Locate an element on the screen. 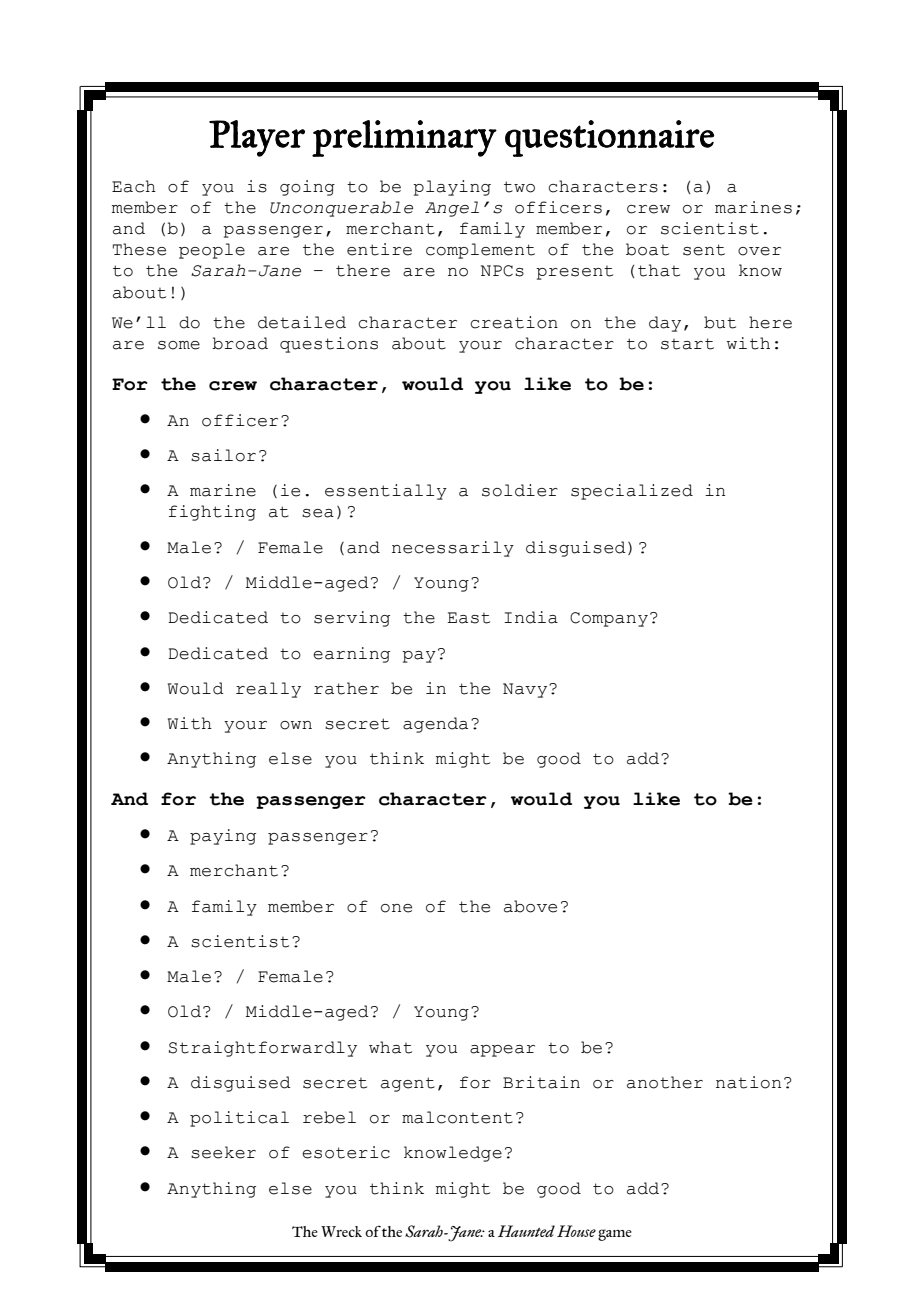  paying is located at coordinates (223, 837).
